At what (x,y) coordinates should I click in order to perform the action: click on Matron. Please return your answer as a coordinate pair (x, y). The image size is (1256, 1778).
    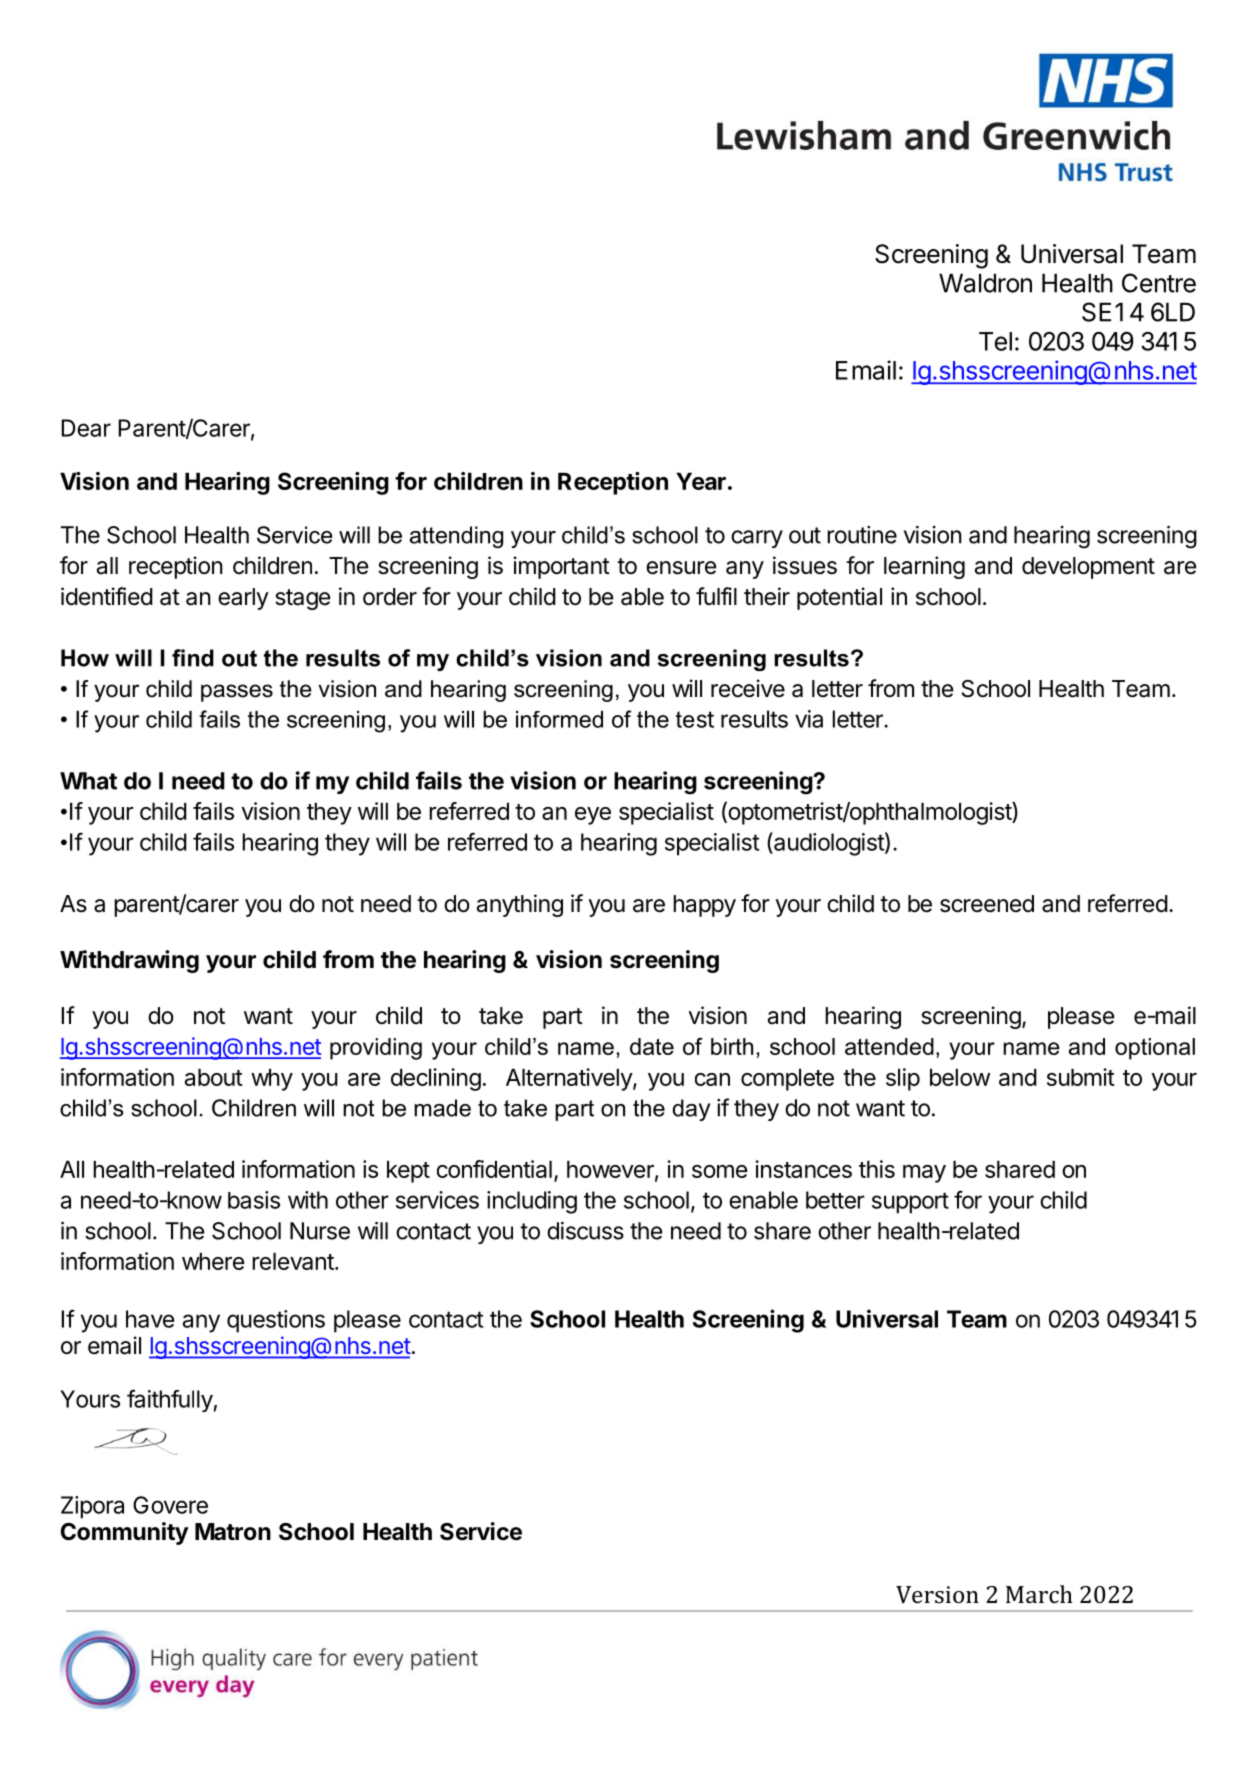
    Looking at the image, I should click on (233, 1532).
